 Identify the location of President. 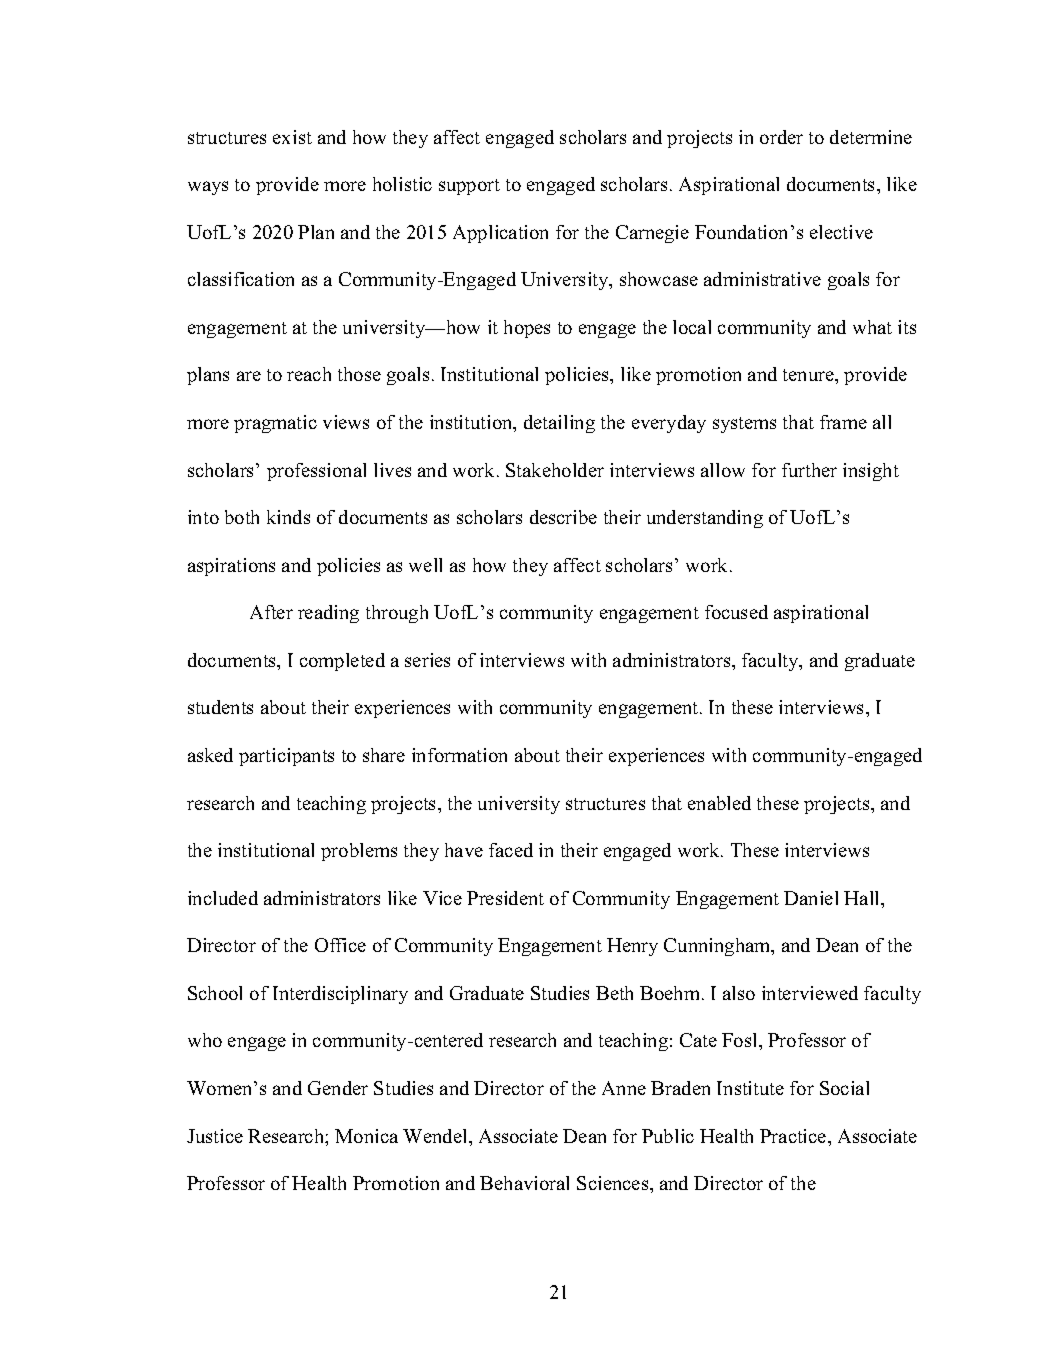
(505, 898).
